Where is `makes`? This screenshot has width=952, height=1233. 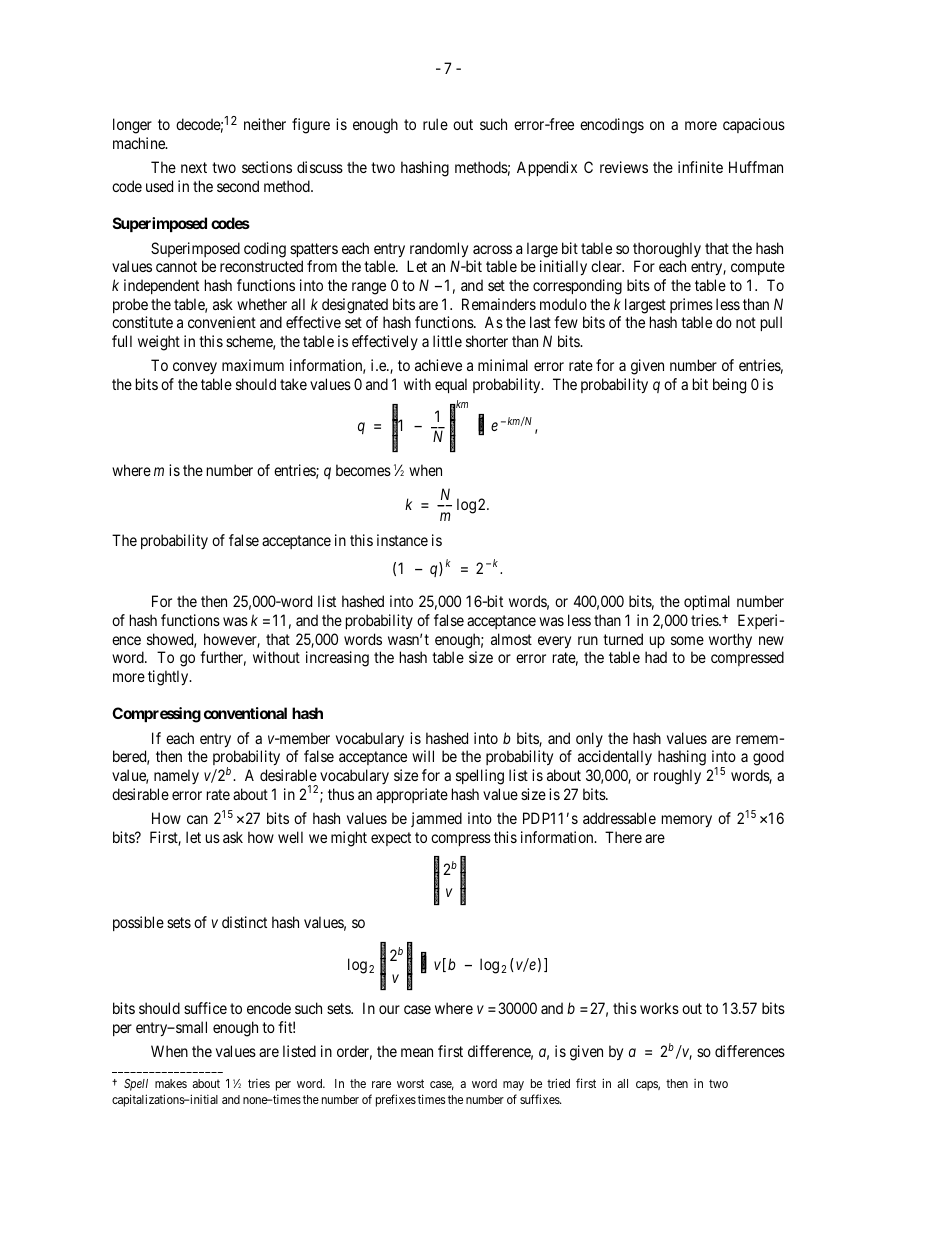
makes is located at coordinates (171, 1083).
